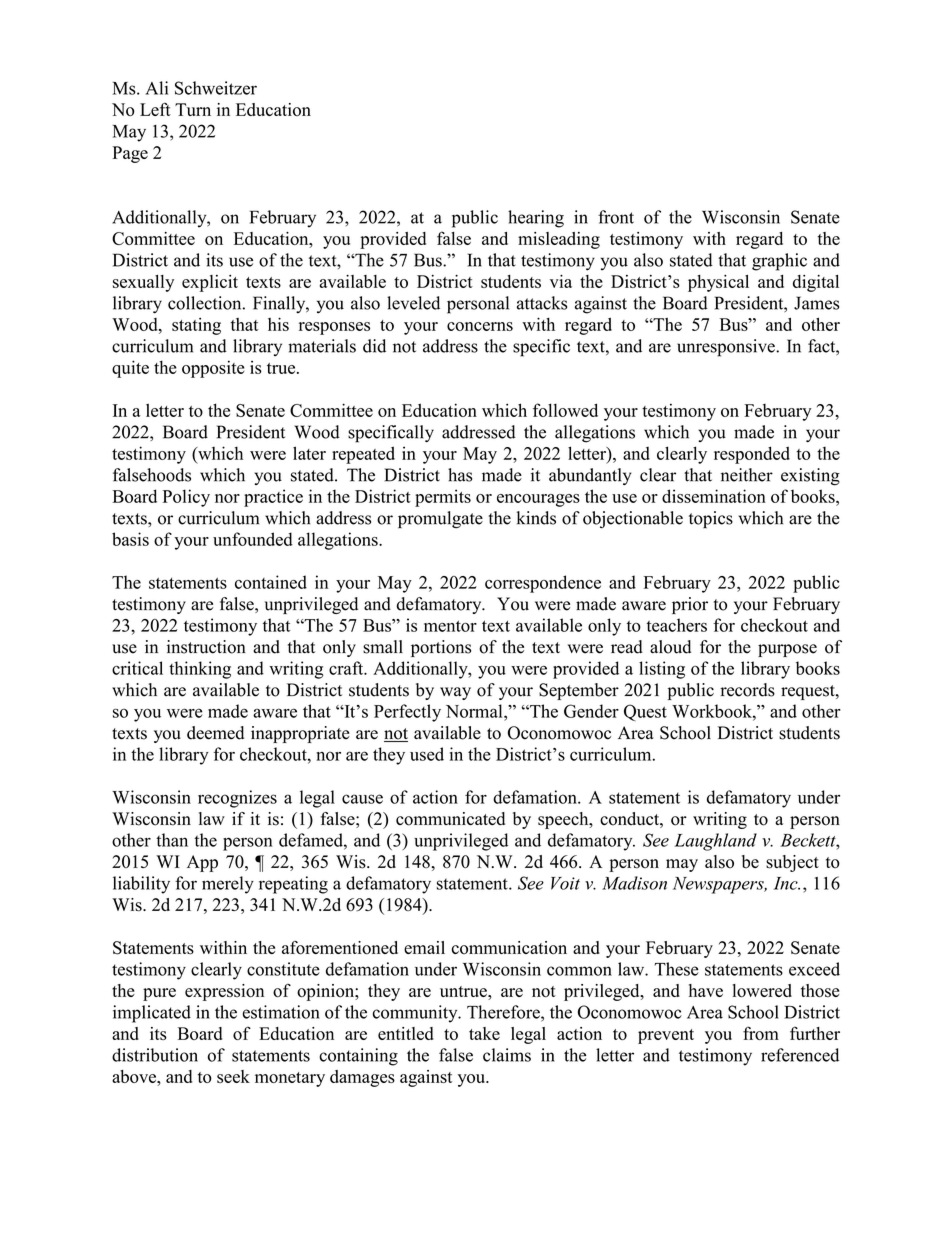 The height and width of the screenshot is (1233, 952). I want to click on way, so click(455, 693).
